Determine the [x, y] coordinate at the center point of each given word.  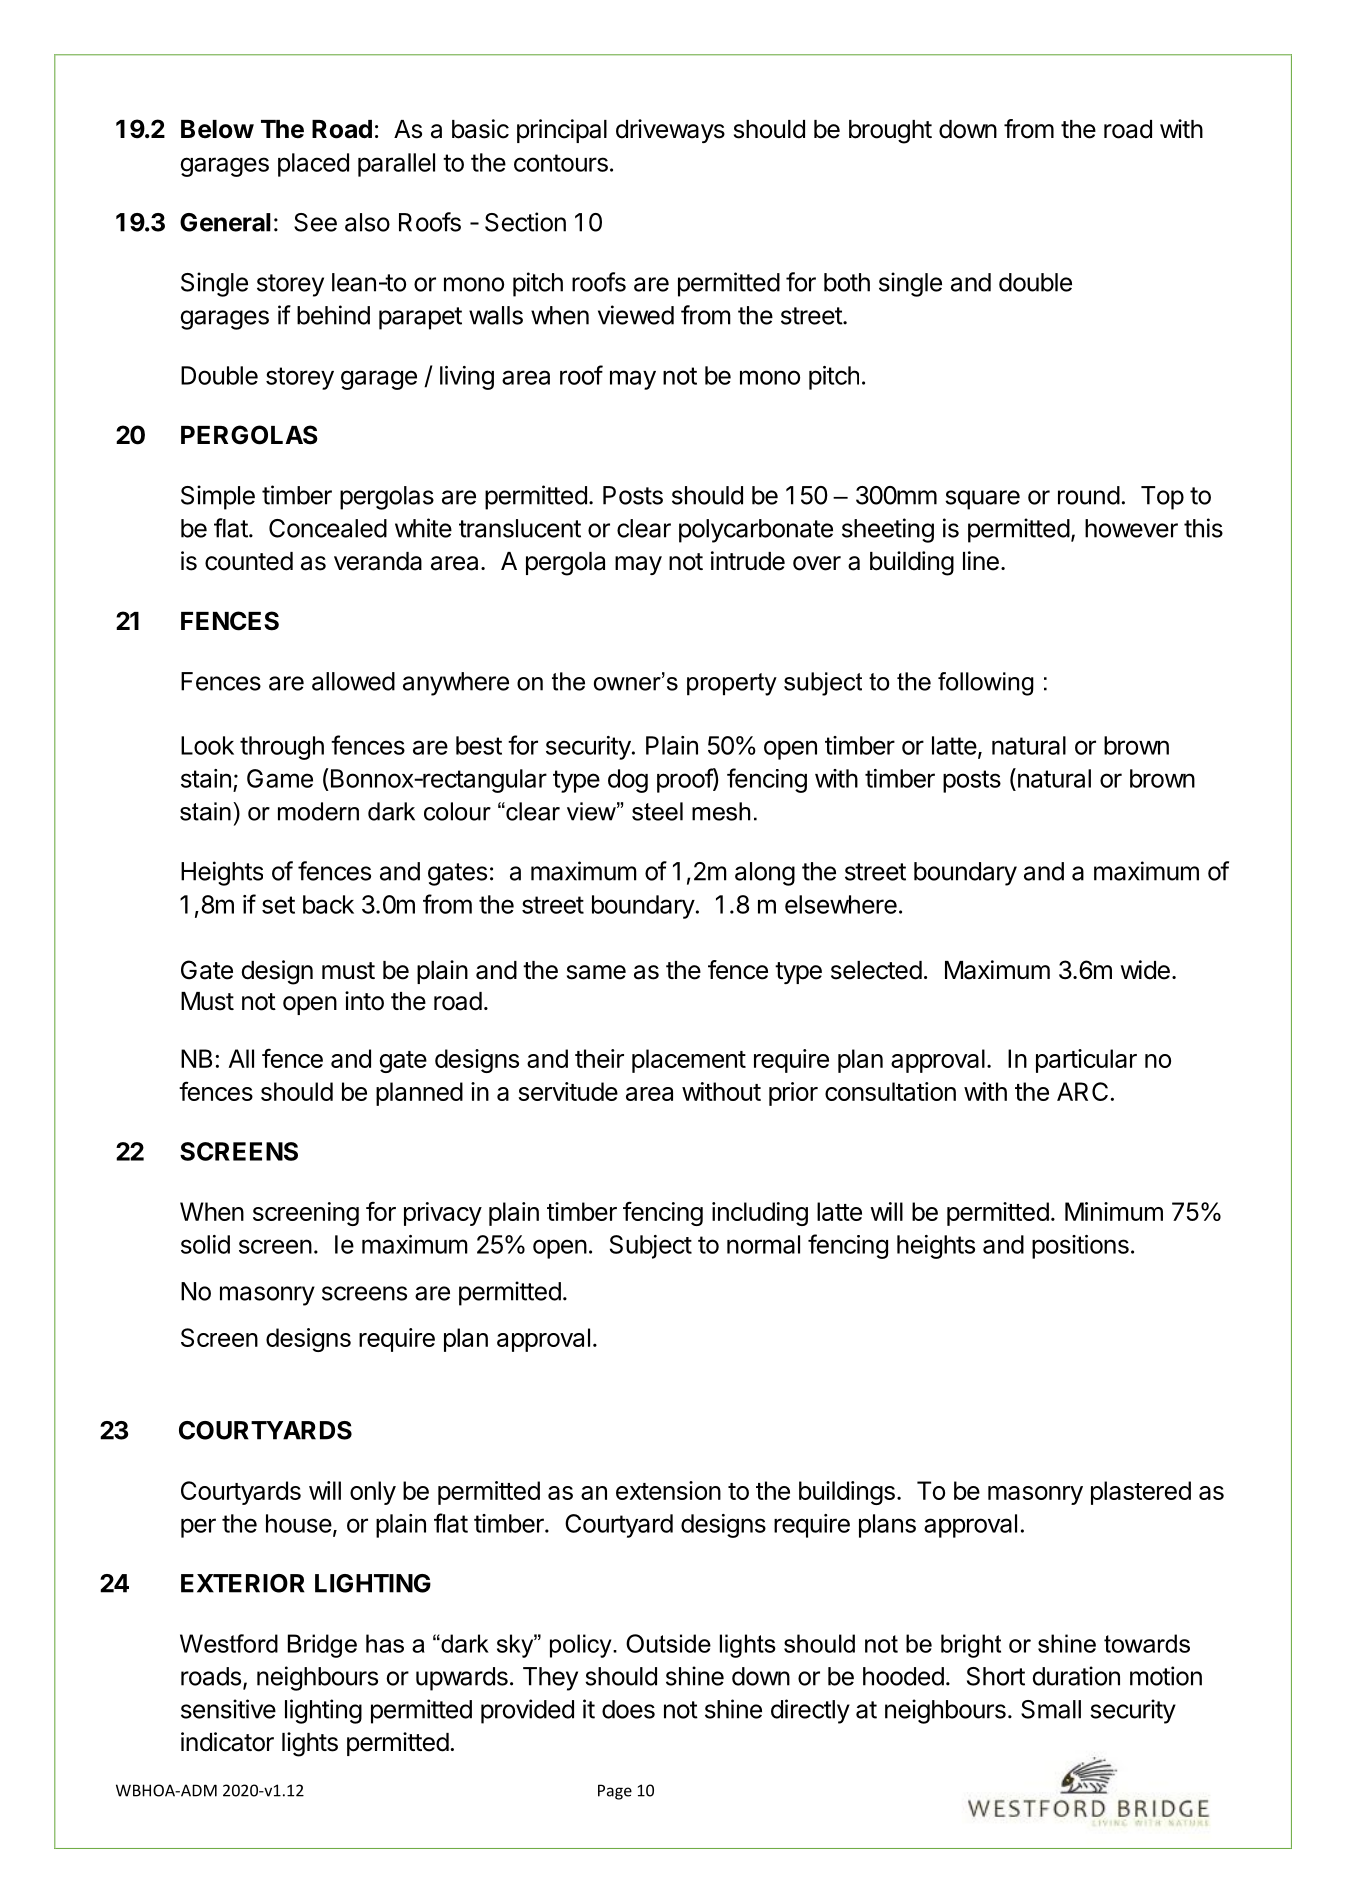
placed [313, 165]
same [596, 972]
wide [1145, 970]
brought [890, 132]
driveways [670, 131]
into [364, 1001]
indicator [227, 1742]
